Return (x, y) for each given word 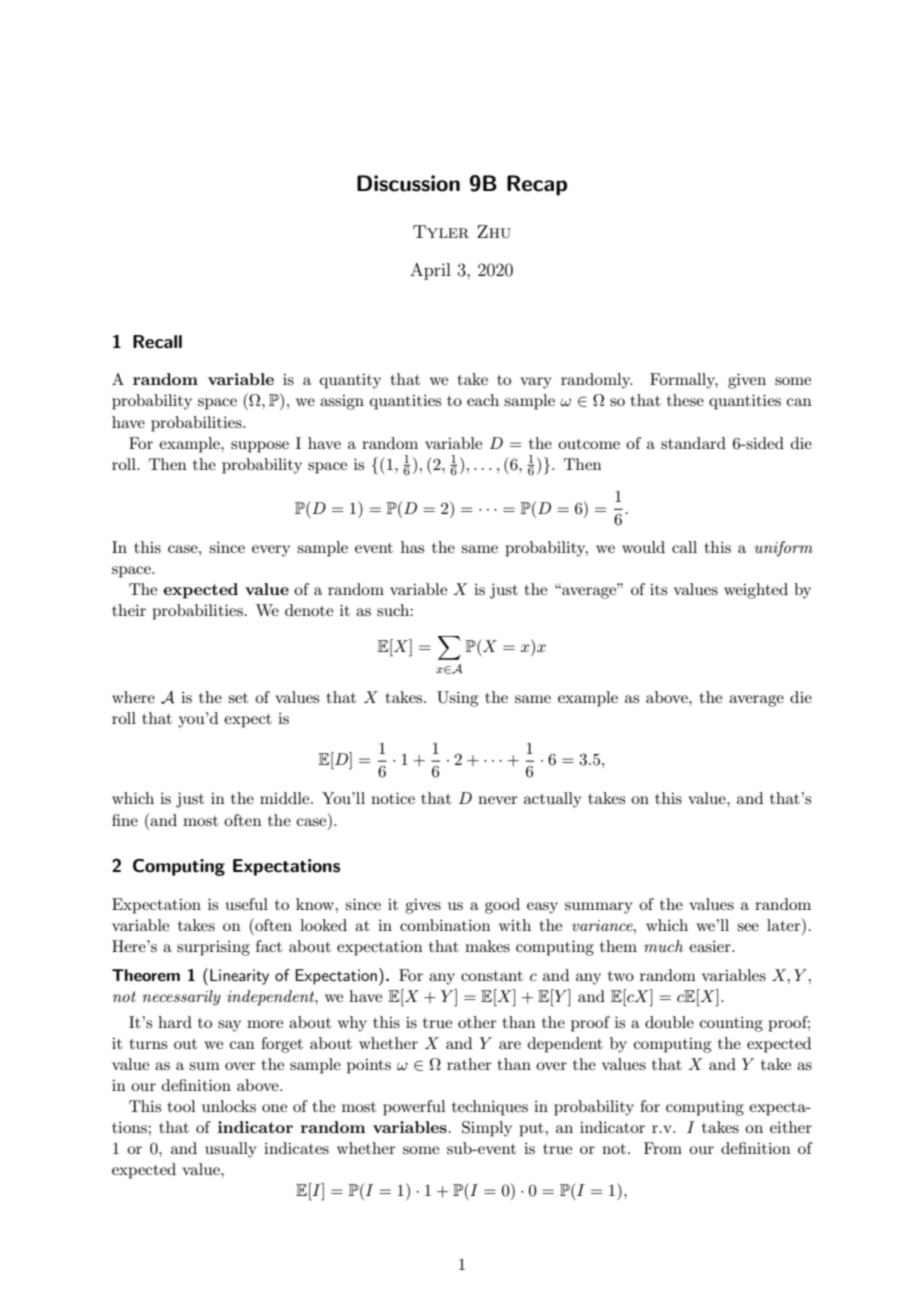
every (271, 551)
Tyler (441, 232)
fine (125, 820)
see (748, 927)
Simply (487, 1129)
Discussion (408, 183)
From (663, 1148)
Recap (537, 185)
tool (182, 1106)
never (498, 800)
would (643, 547)
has (412, 547)
